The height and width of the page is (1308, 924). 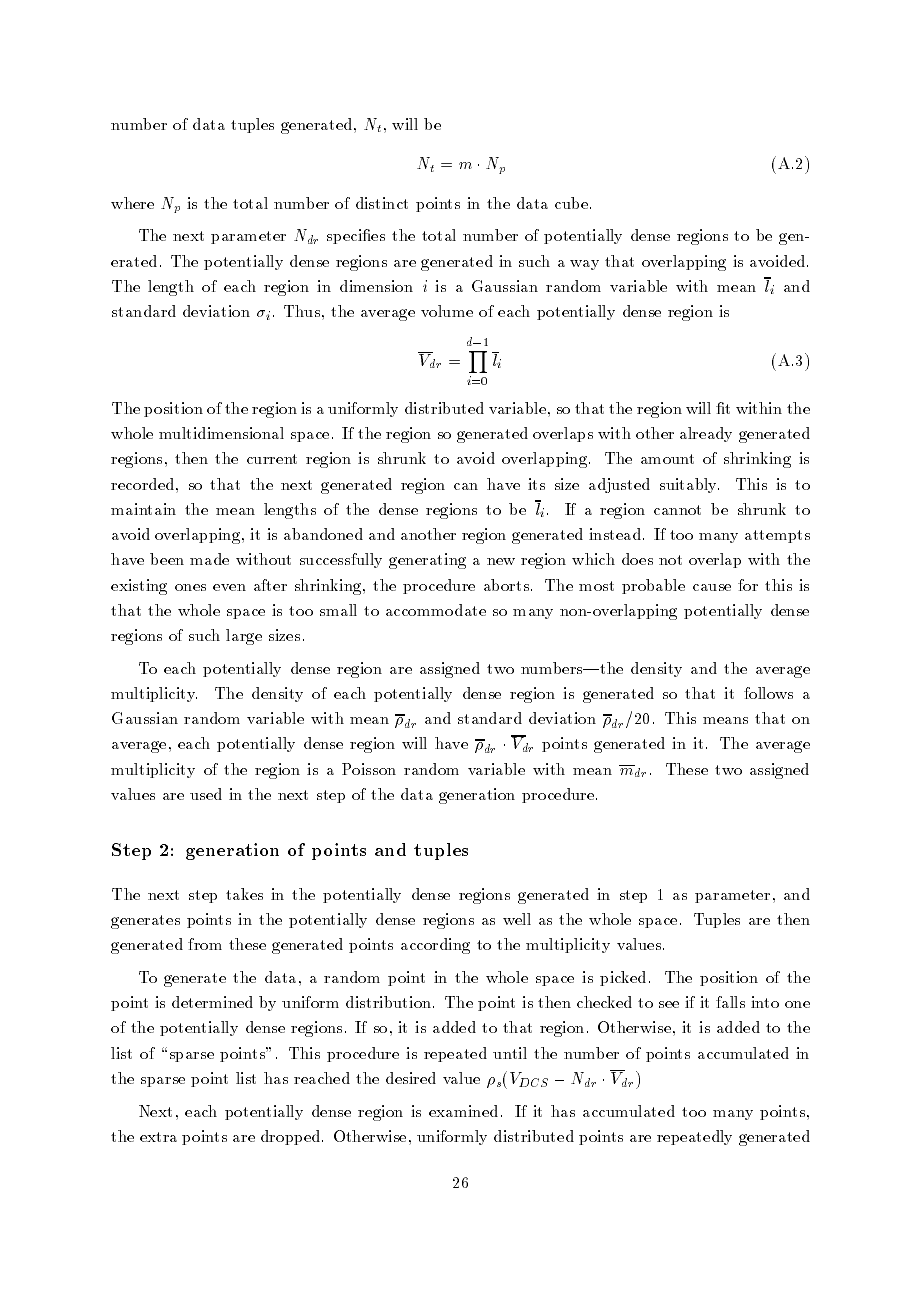 I want to click on well, so click(x=517, y=919).
